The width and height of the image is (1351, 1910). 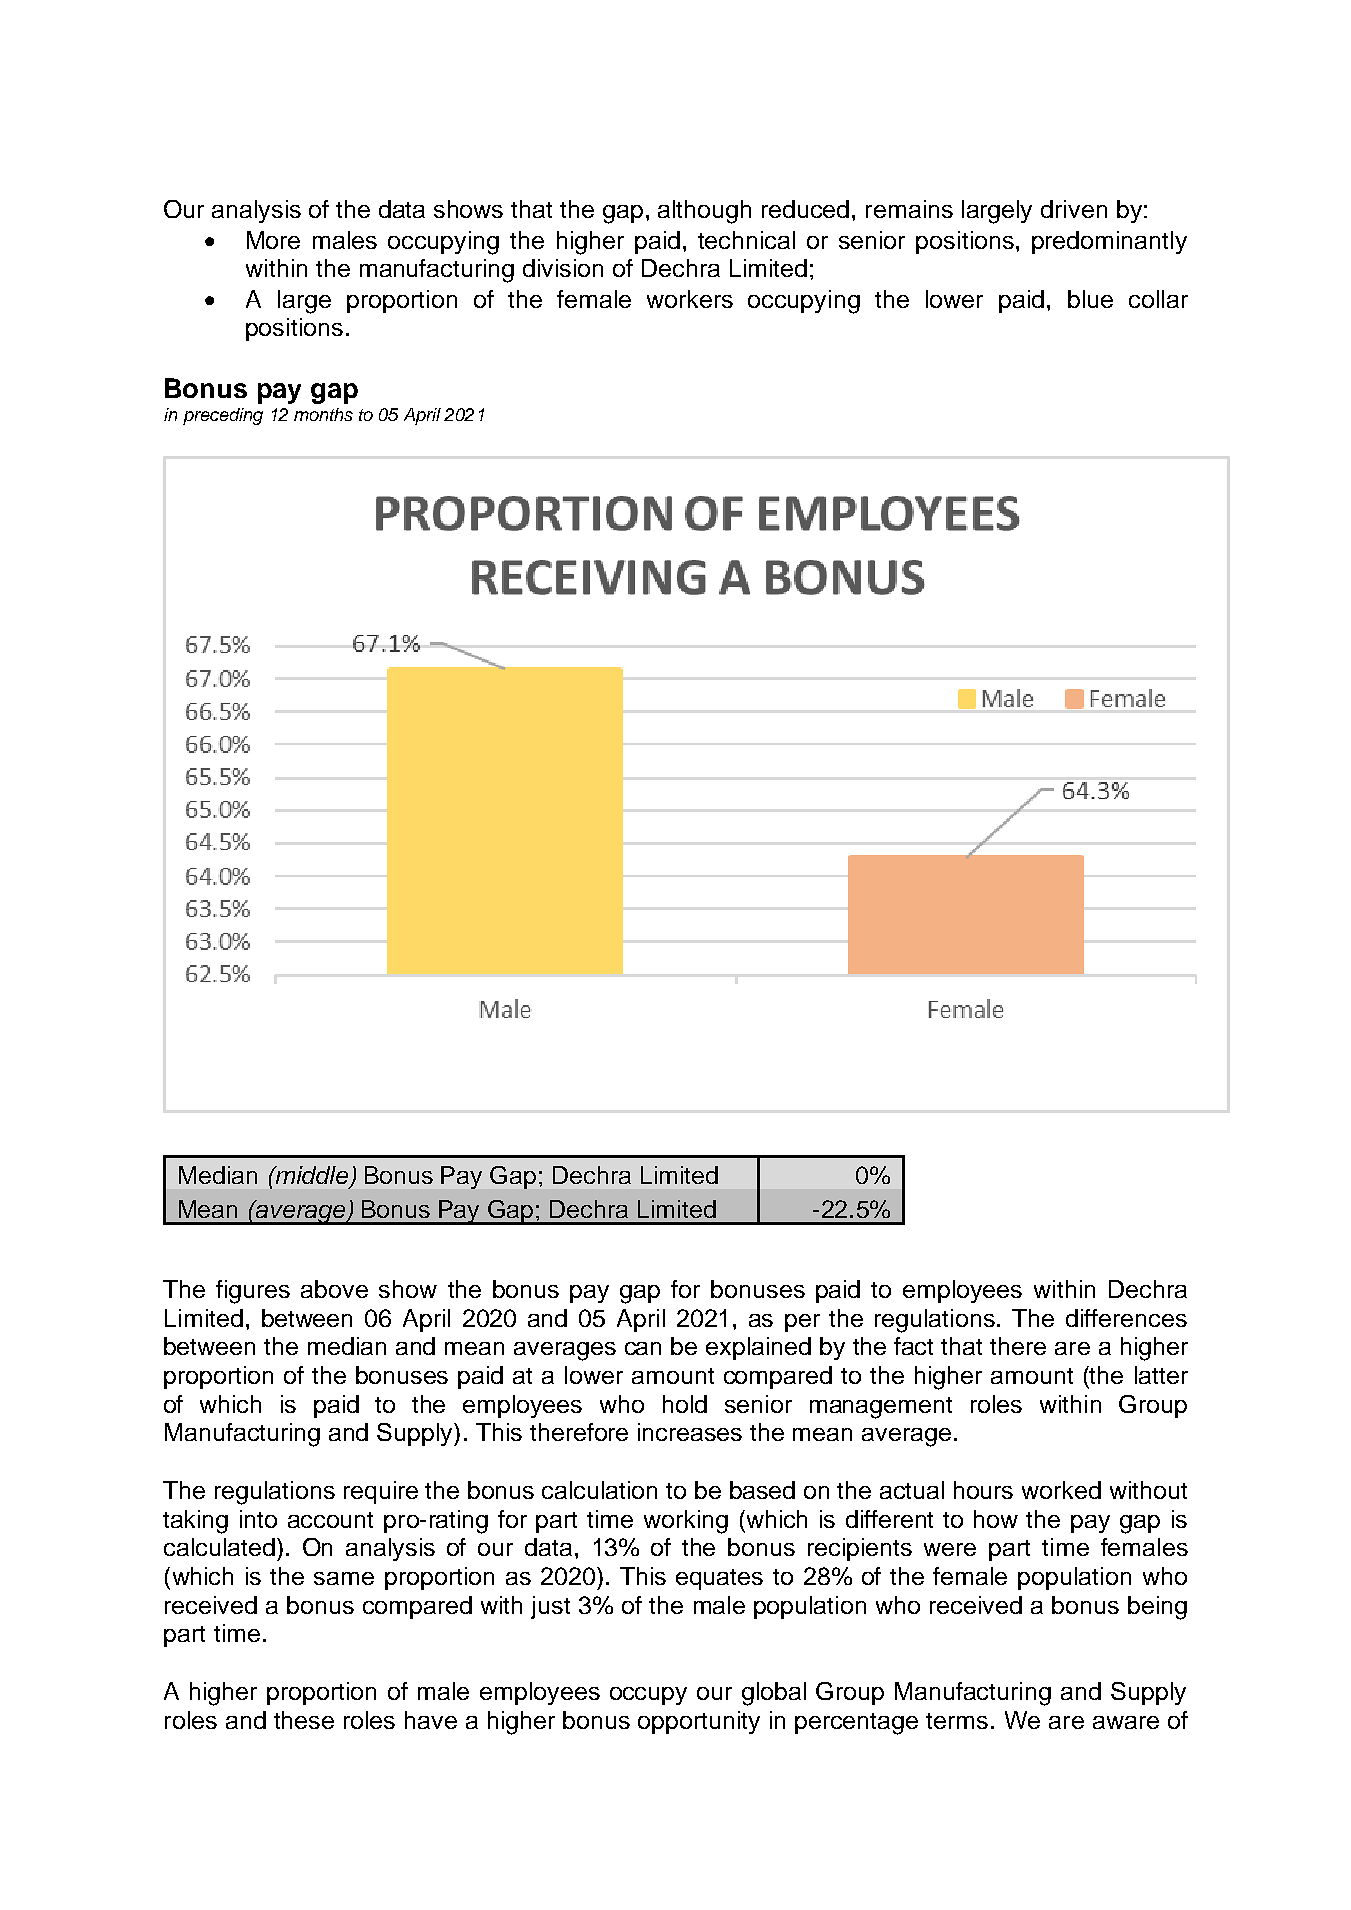 I want to click on differences, so click(x=1126, y=1318).
